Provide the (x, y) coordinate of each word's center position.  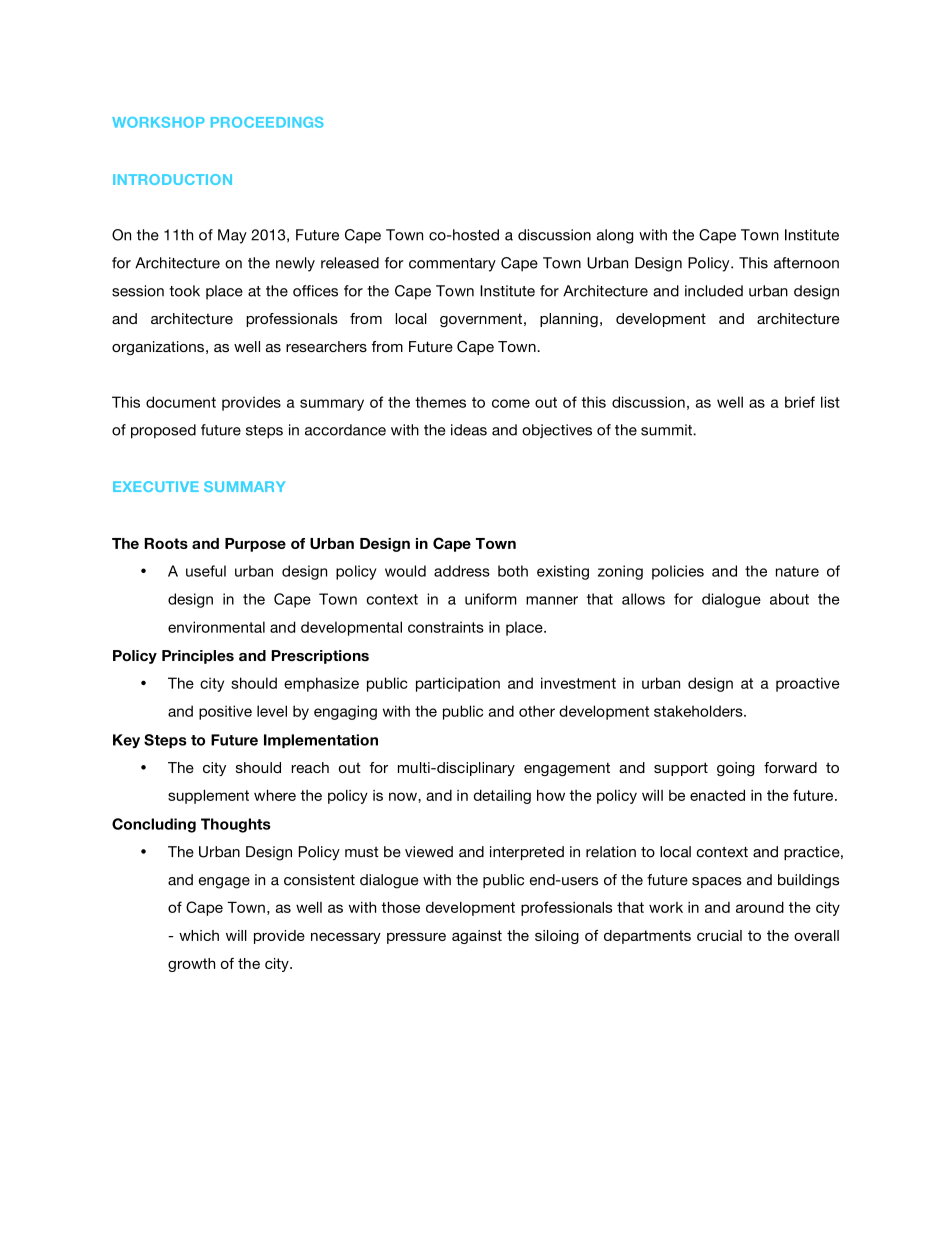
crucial (719, 935)
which (199, 935)
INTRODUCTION (172, 179)
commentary (452, 265)
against (477, 937)
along (615, 236)
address (462, 571)
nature (797, 571)
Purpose (255, 545)
